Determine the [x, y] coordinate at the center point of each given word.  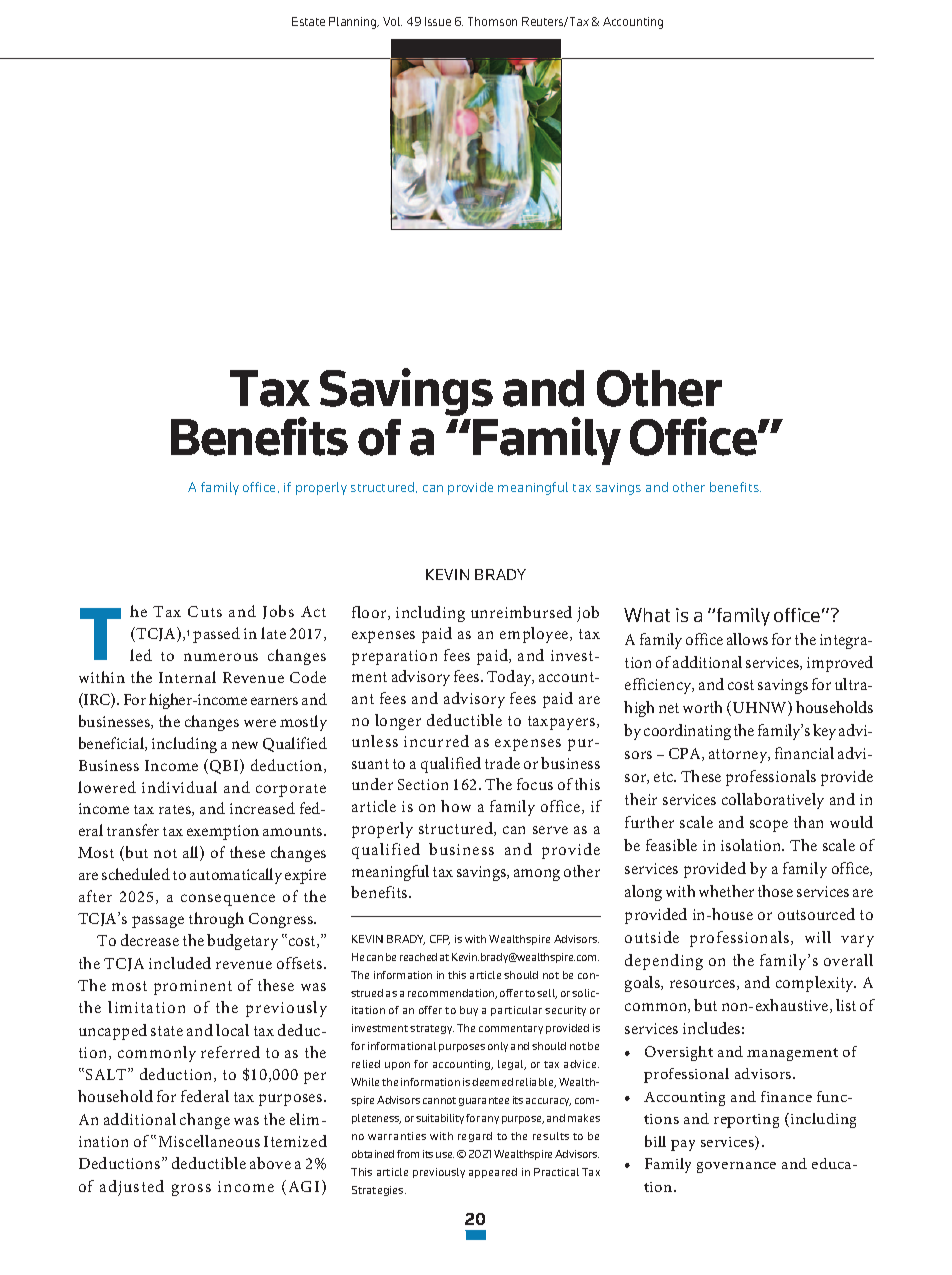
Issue [438, 21]
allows [747, 639]
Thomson [492, 21]
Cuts [205, 611]
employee [535, 635]
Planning [354, 23]
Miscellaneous [209, 1141]
